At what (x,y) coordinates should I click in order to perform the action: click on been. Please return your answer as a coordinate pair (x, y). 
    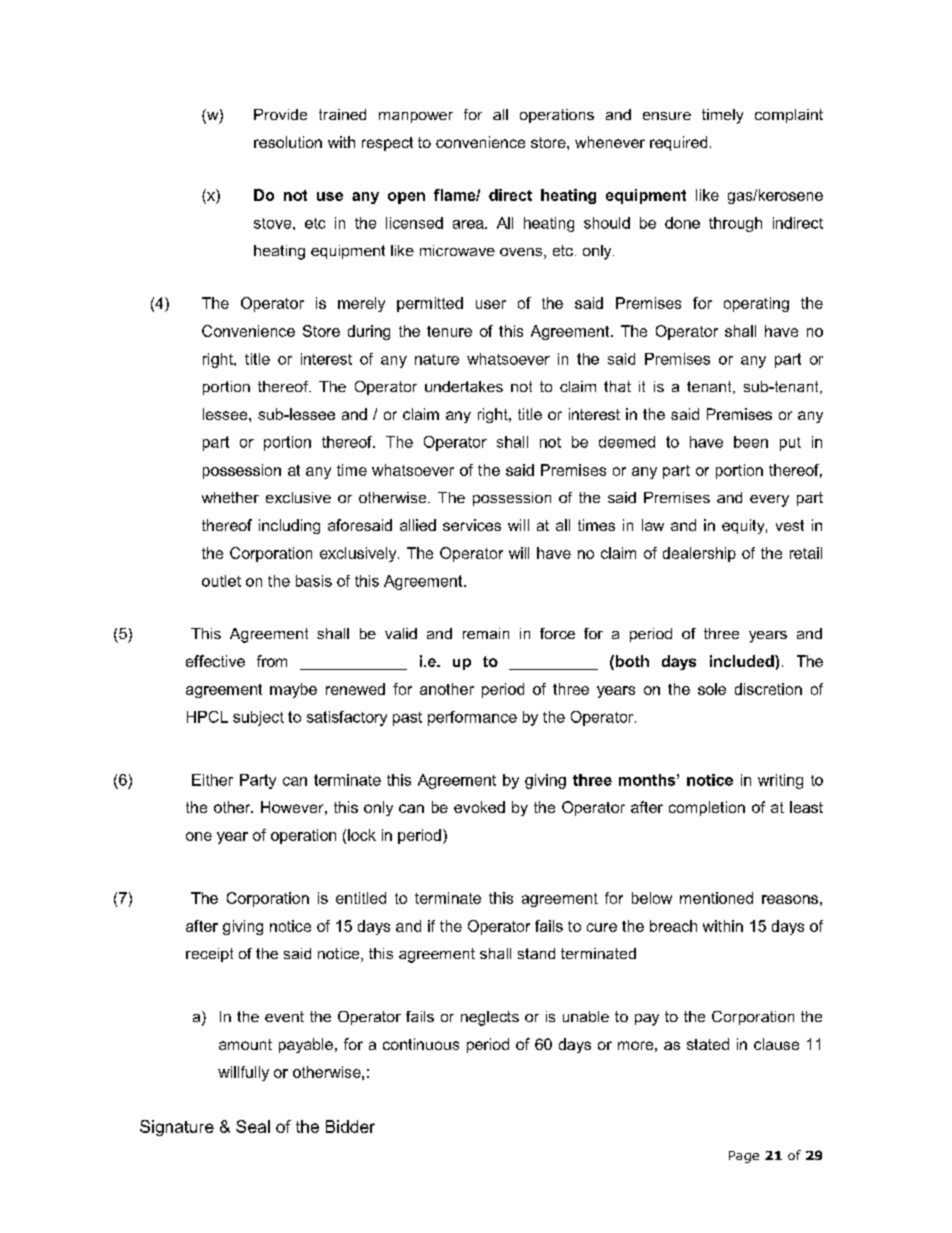
    Looking at the image, I should click on (751, 442).
